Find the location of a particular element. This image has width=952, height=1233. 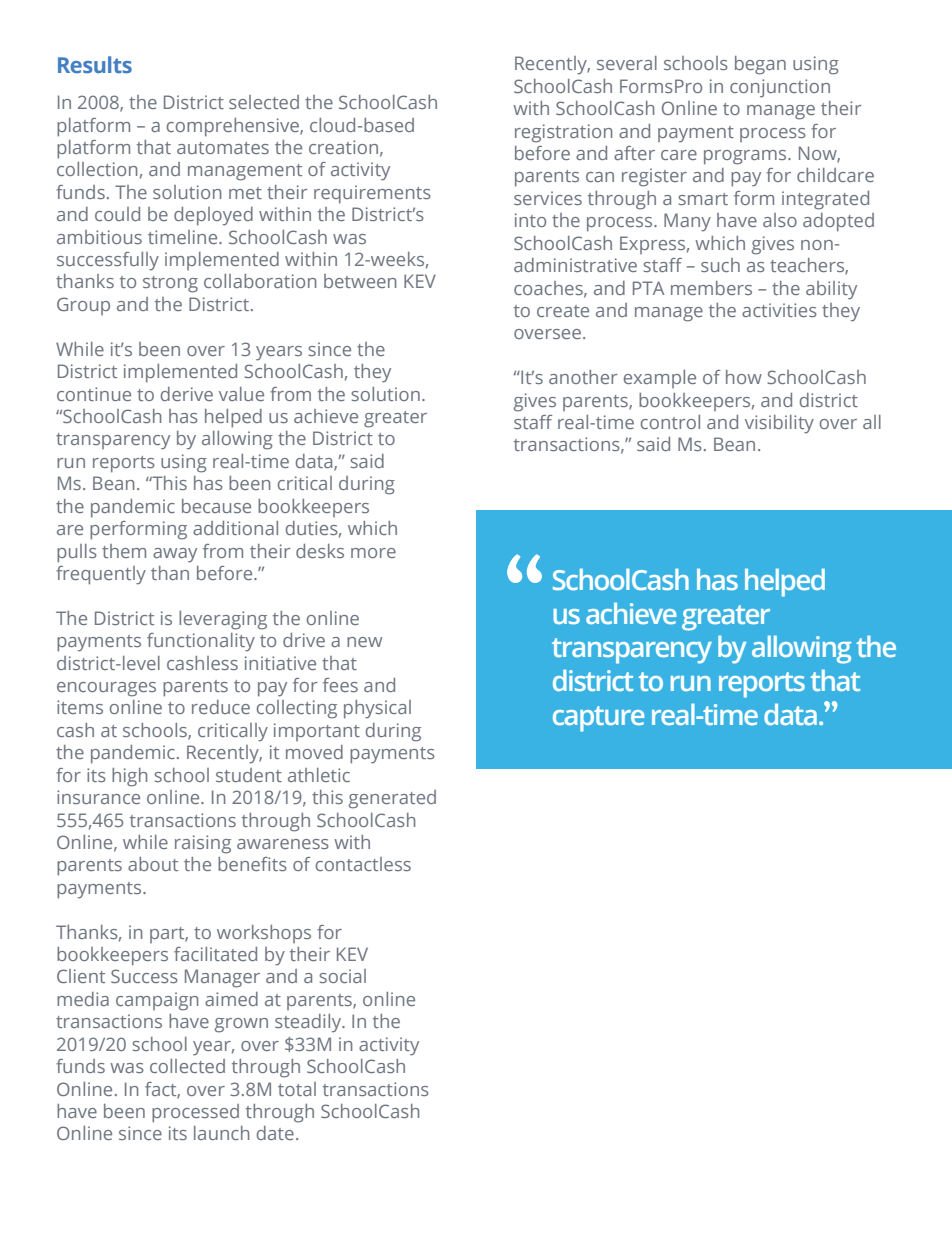

how is located at coordinates (744, 377).
